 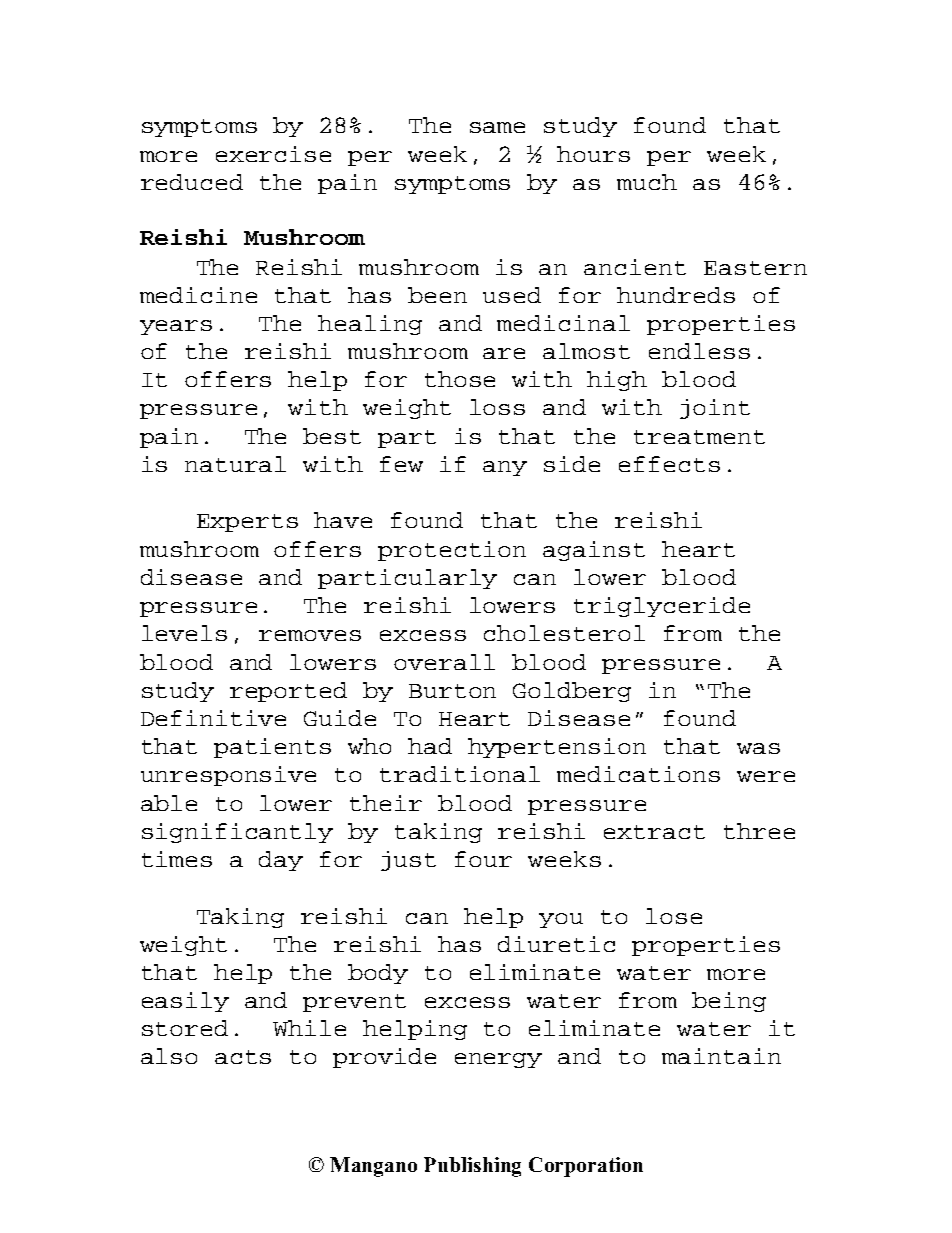 I want to click on levels, so click(x=184, y=633).
